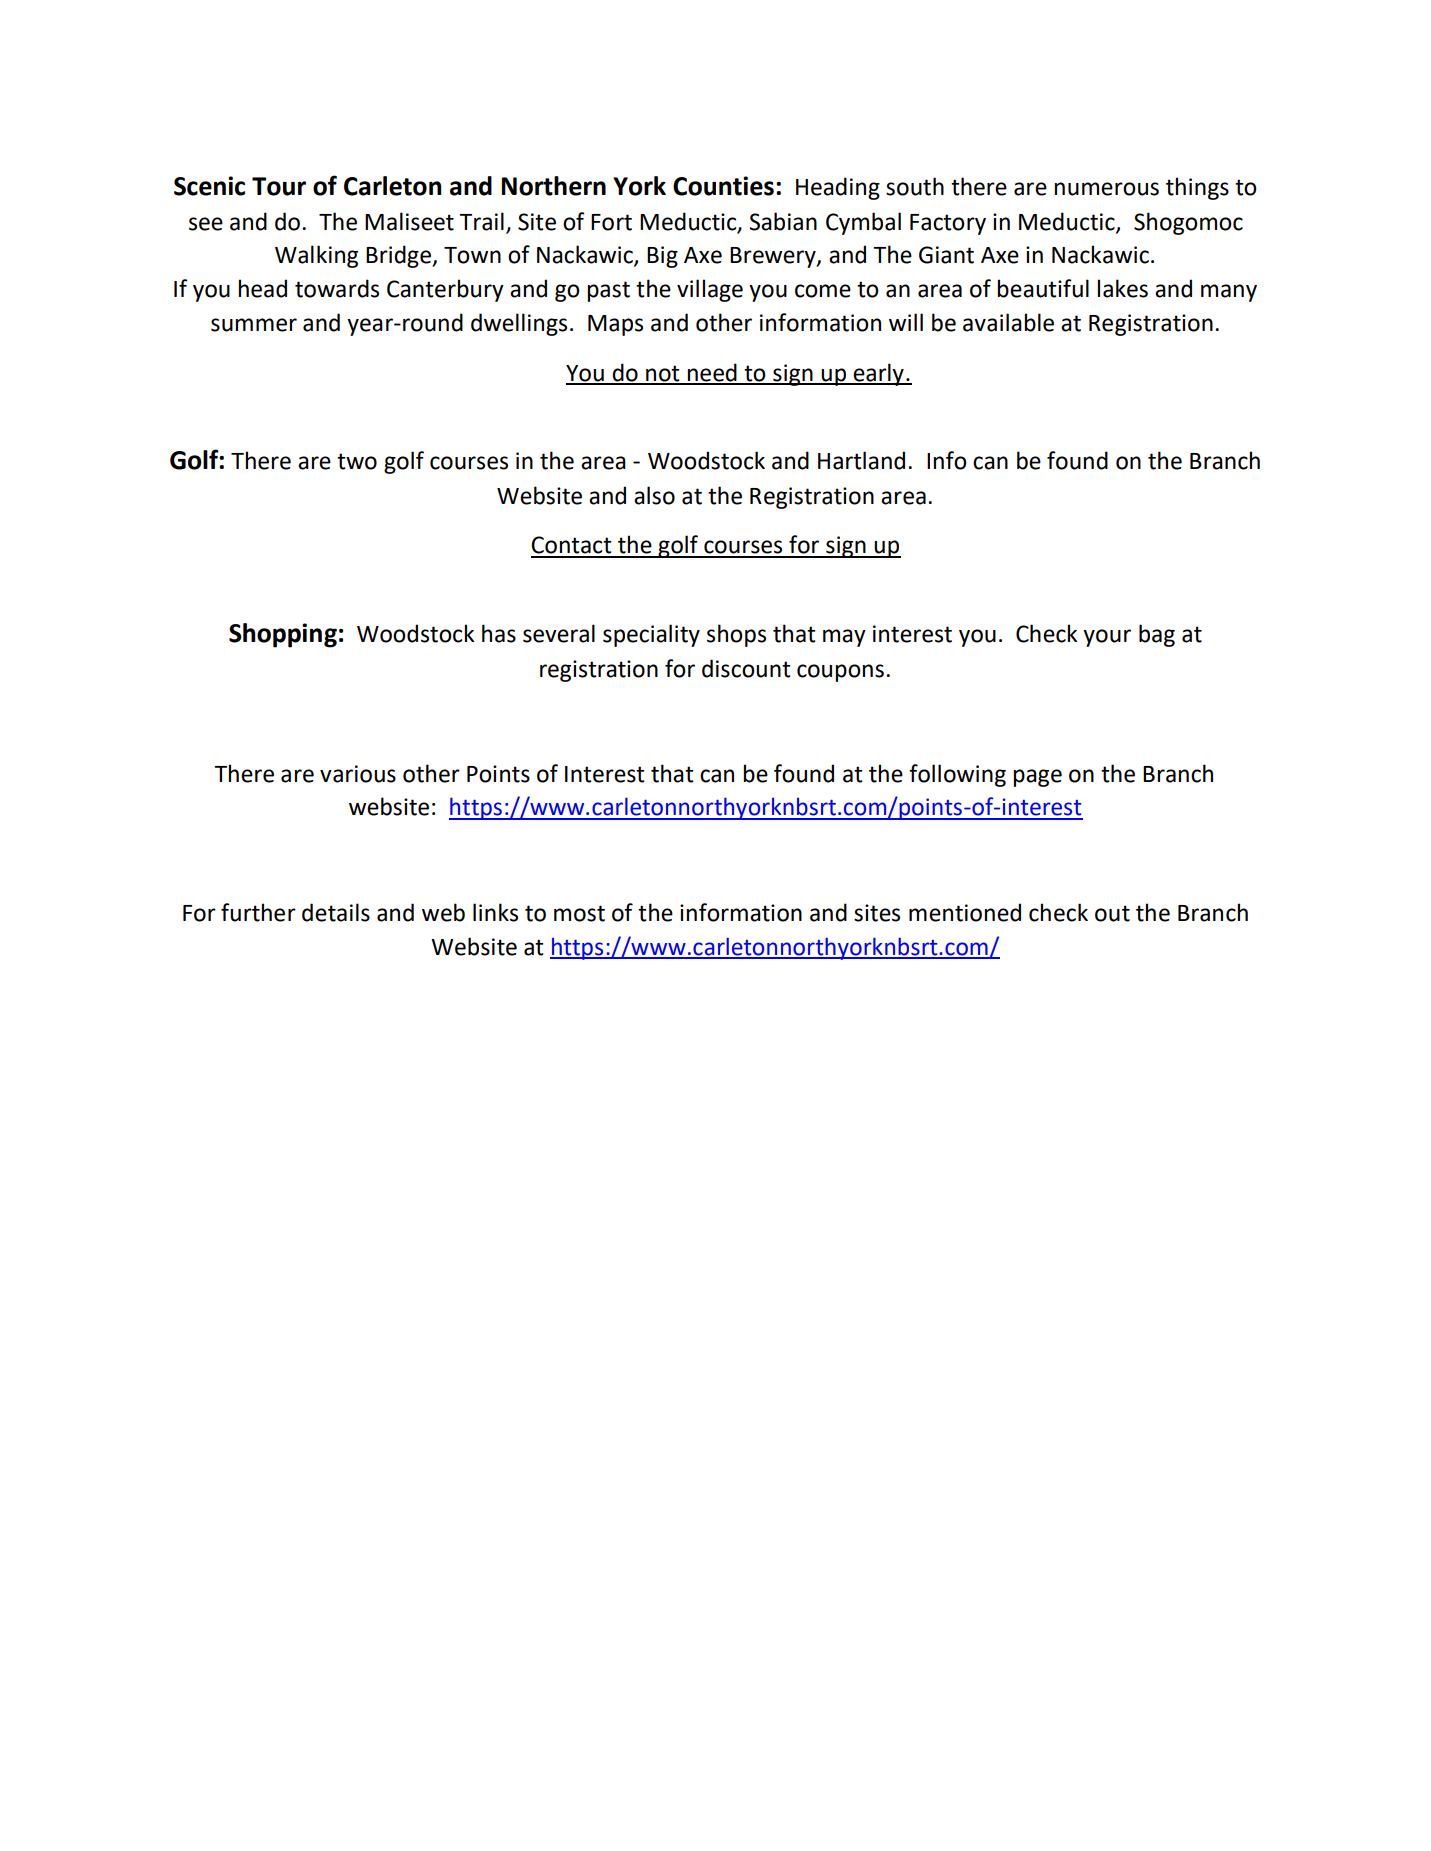 This page has width=1431, height=1851. Describe the element at coordinates (879, 374) in the page. I see `early` at that location.
